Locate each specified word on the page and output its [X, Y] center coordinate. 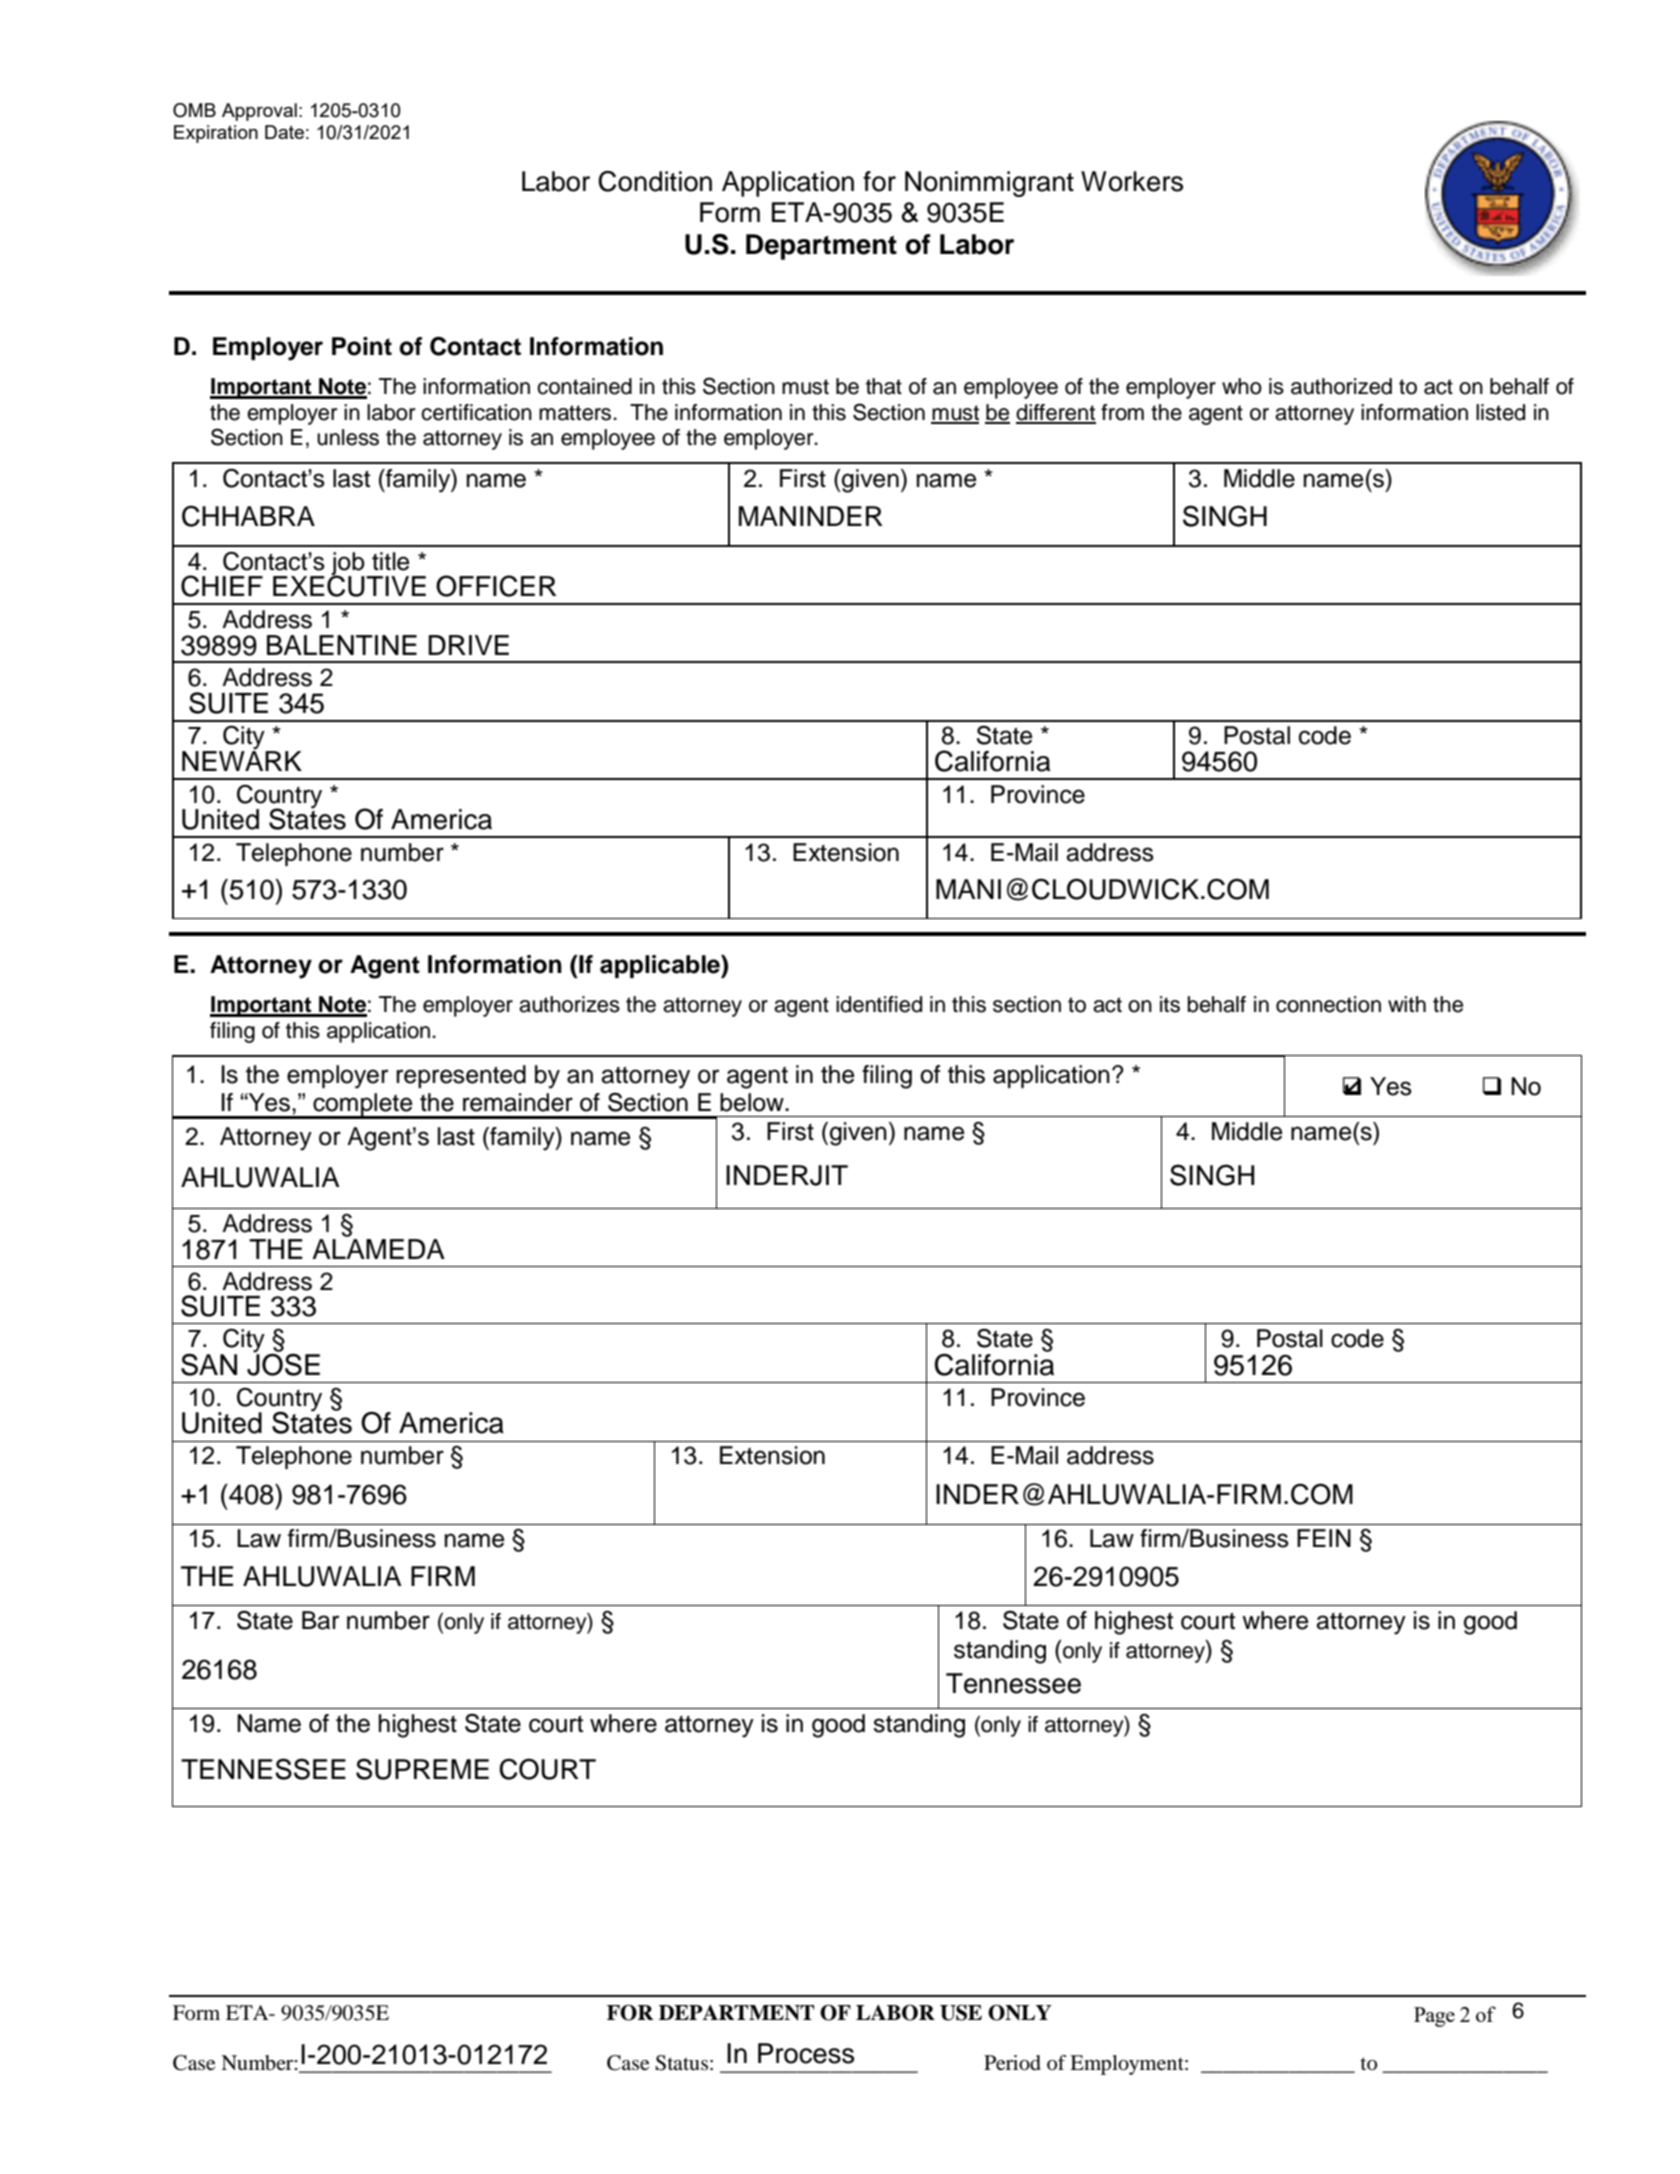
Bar [320, 1620]
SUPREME [422, 1769]
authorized [1341, 386]
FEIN [1324, 1538]
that [884, 386]
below [753, 1102]
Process [806, 2053]
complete [363, 1106]
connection [1328, 1004]
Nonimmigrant [989, 184]
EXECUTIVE [349, 585]
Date [284, 132]
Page [1434, 2017]
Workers [1132, 181]
